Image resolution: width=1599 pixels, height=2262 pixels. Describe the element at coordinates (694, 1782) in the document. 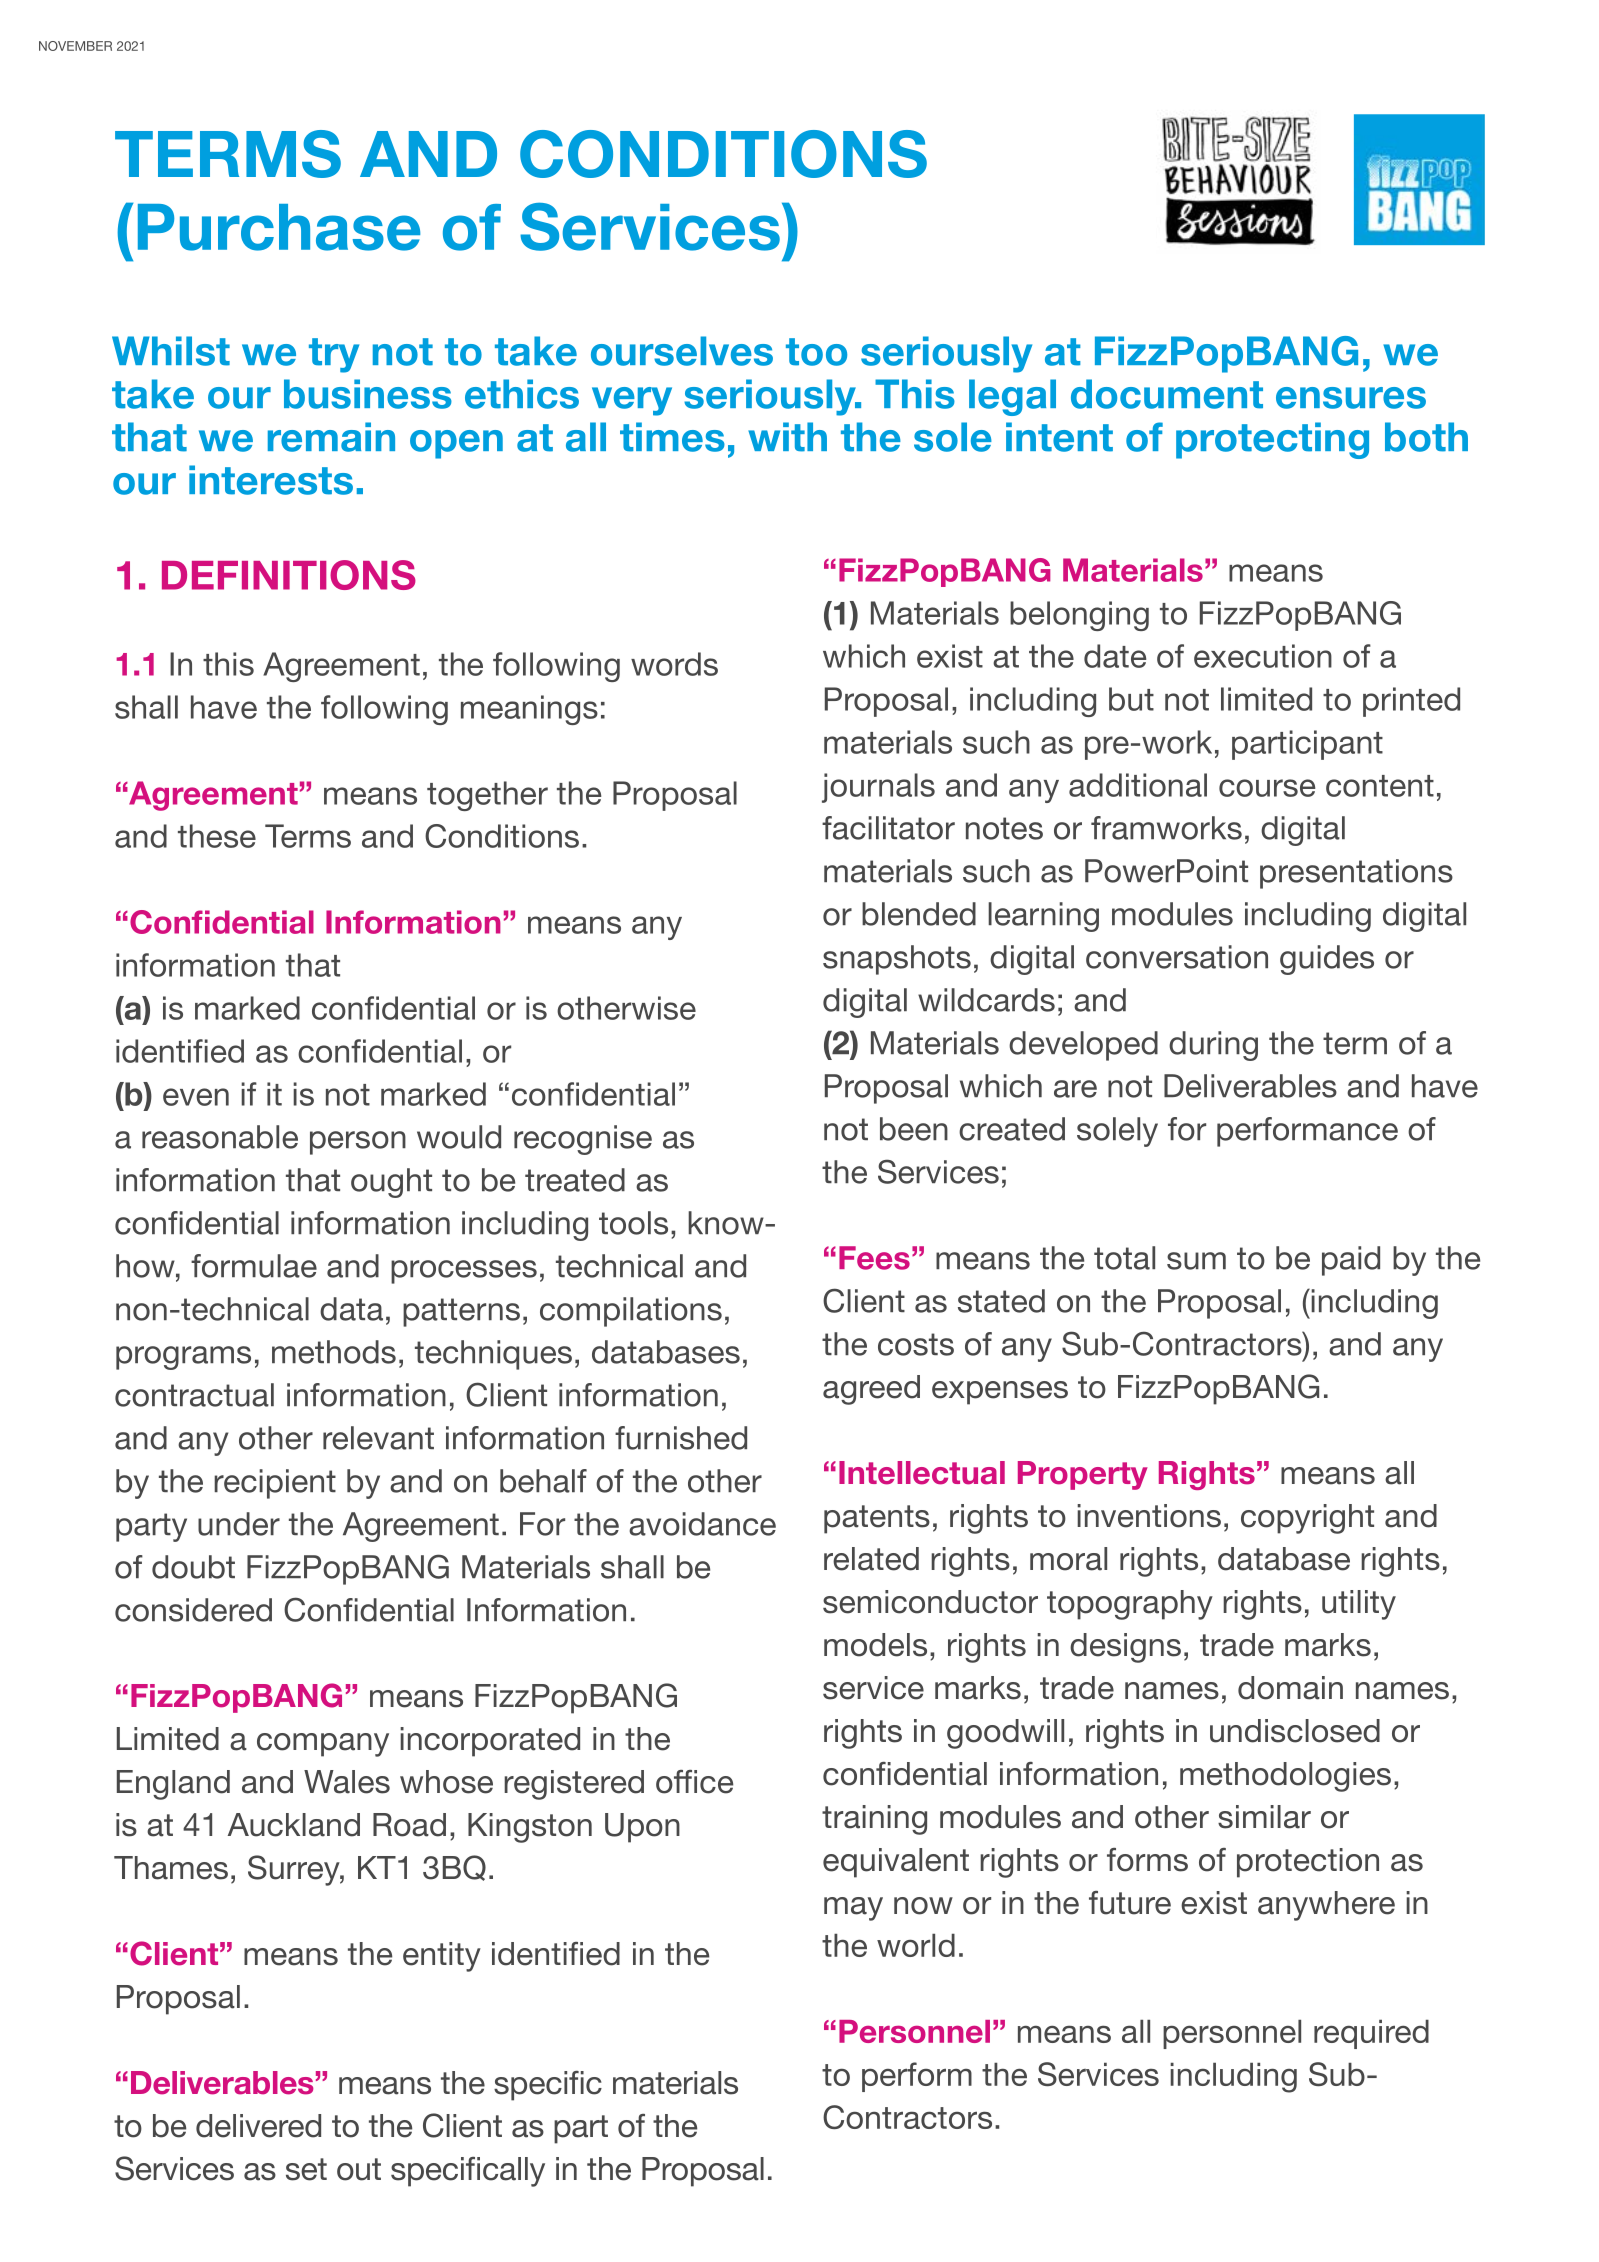

I see `office` at that location.
